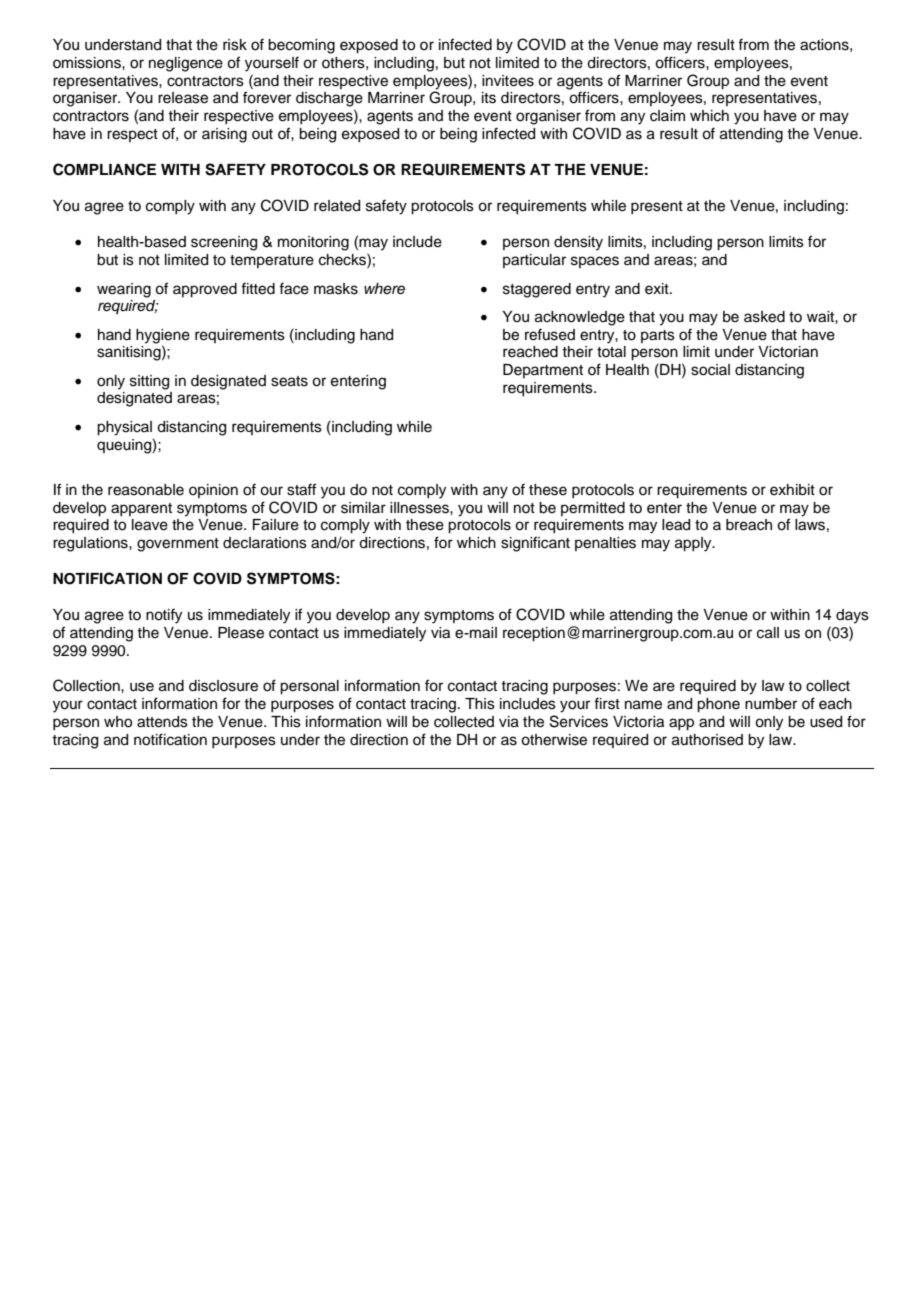 The height and width of the screenshot is (1308, 924). What do you see at coordinates (554, 740) in the screenshot?
I see `otherwise` at bounding box center [554, 740].
